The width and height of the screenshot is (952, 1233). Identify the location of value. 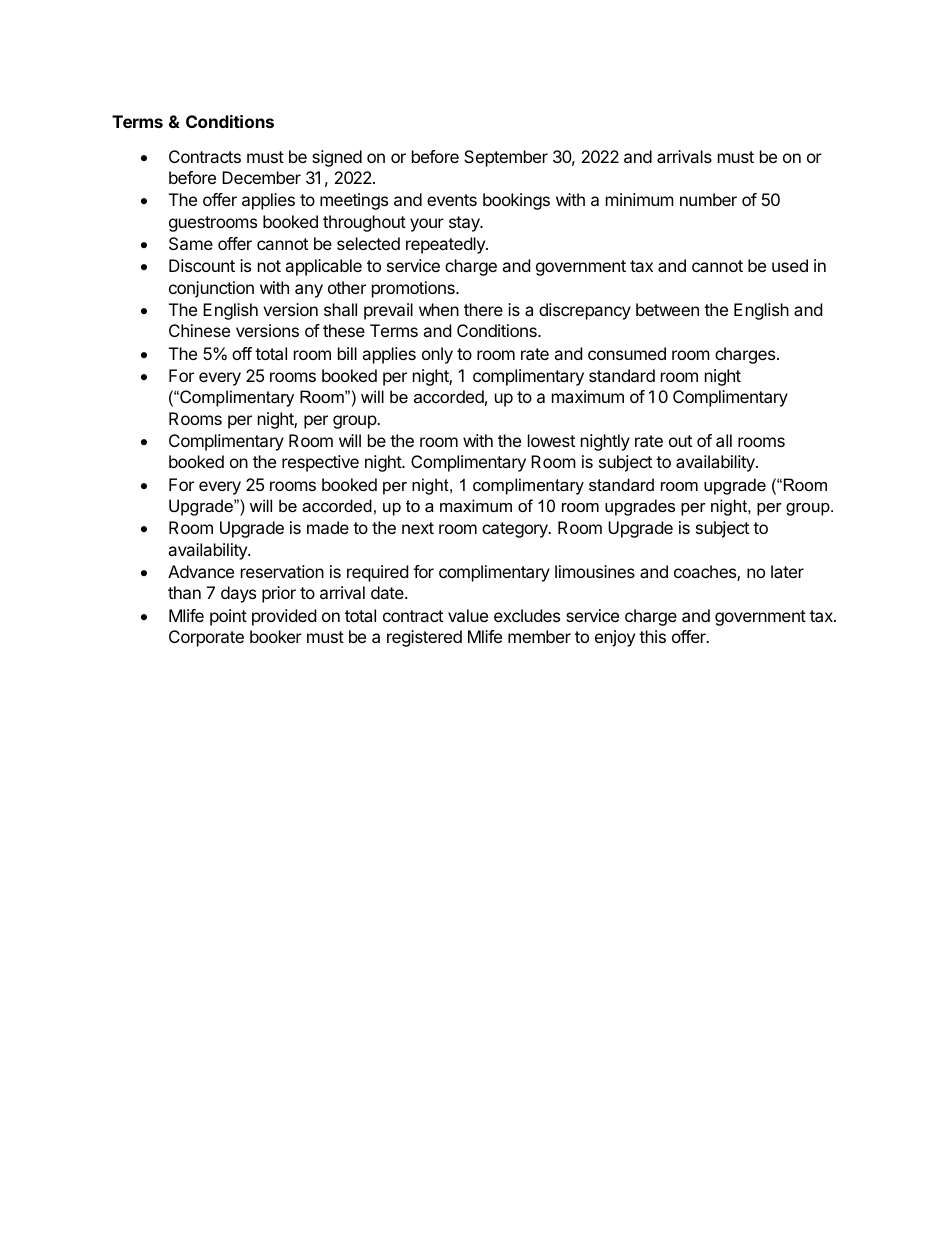
(468, 615).
